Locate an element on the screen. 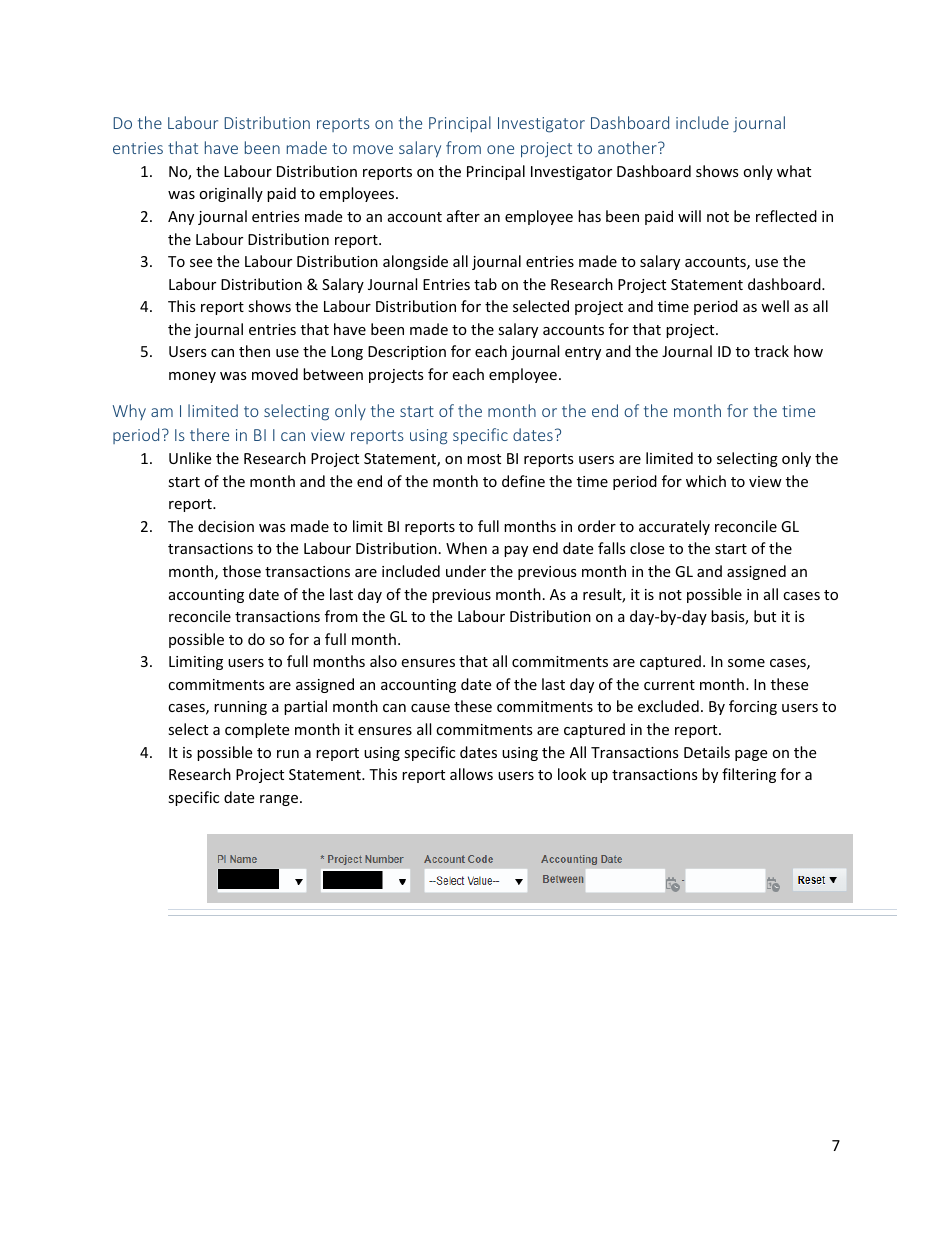  tab is located at coordinates (485, 284).
